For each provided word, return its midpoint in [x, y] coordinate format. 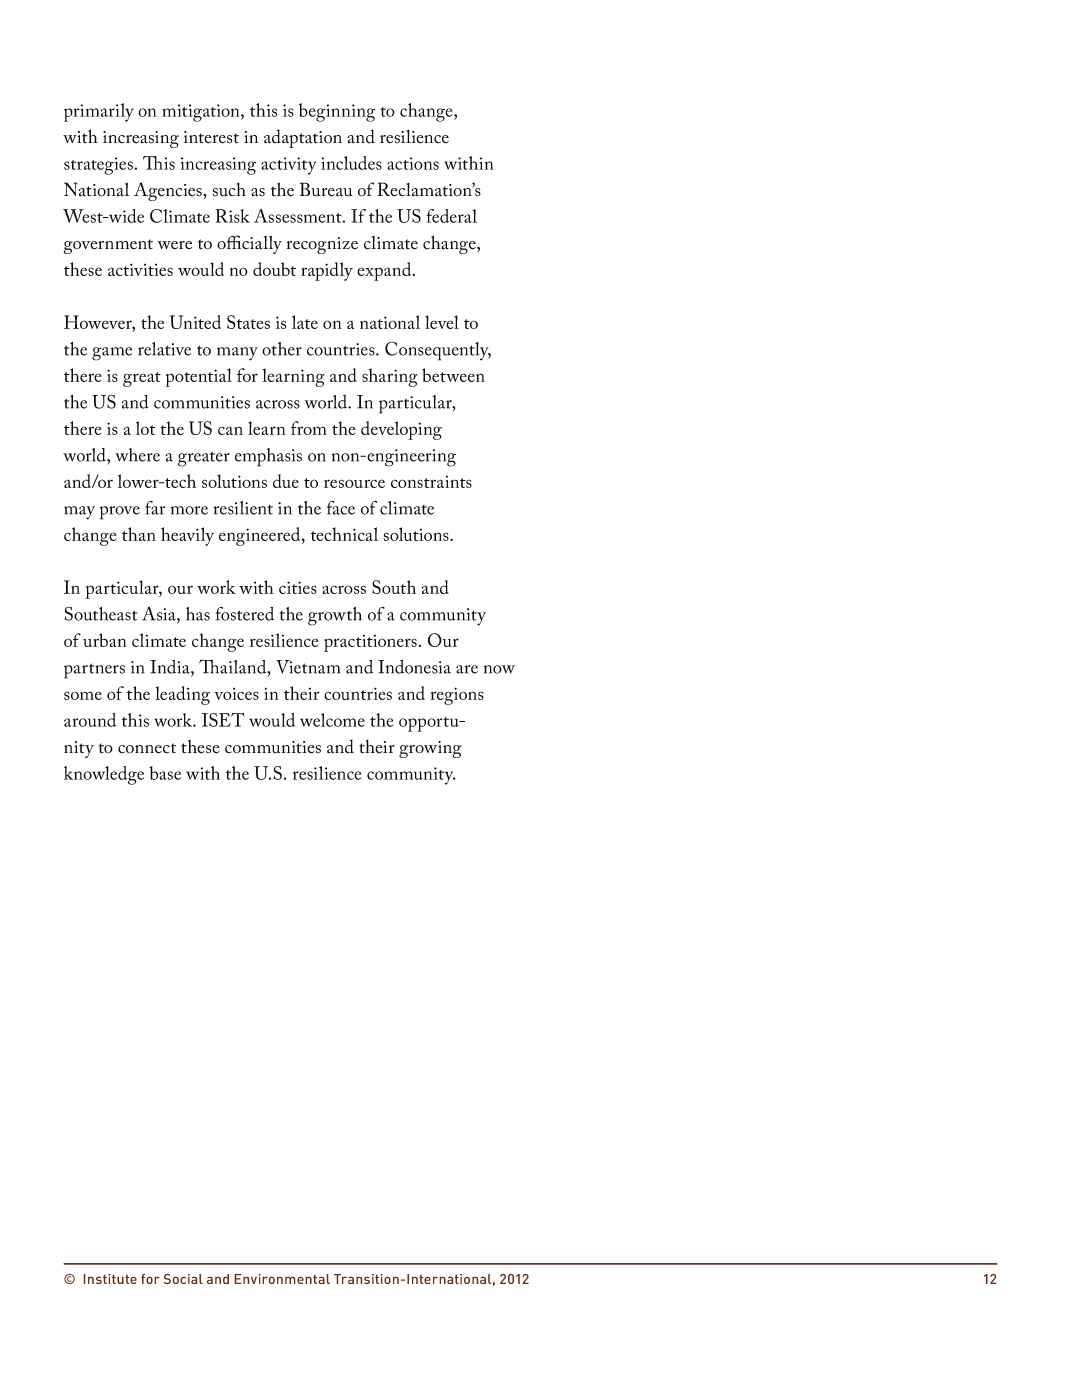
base [165, 773]
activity [288, 166]
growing [430, 749]
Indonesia [414, 667]
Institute [110, 1279]
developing [401, 430]
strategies [98, 166]
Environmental [282, 1279]
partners [94, 671]
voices [236, 694]
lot [145, 428]
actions [413, 163]
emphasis [268, 457]
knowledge [104, 775]
